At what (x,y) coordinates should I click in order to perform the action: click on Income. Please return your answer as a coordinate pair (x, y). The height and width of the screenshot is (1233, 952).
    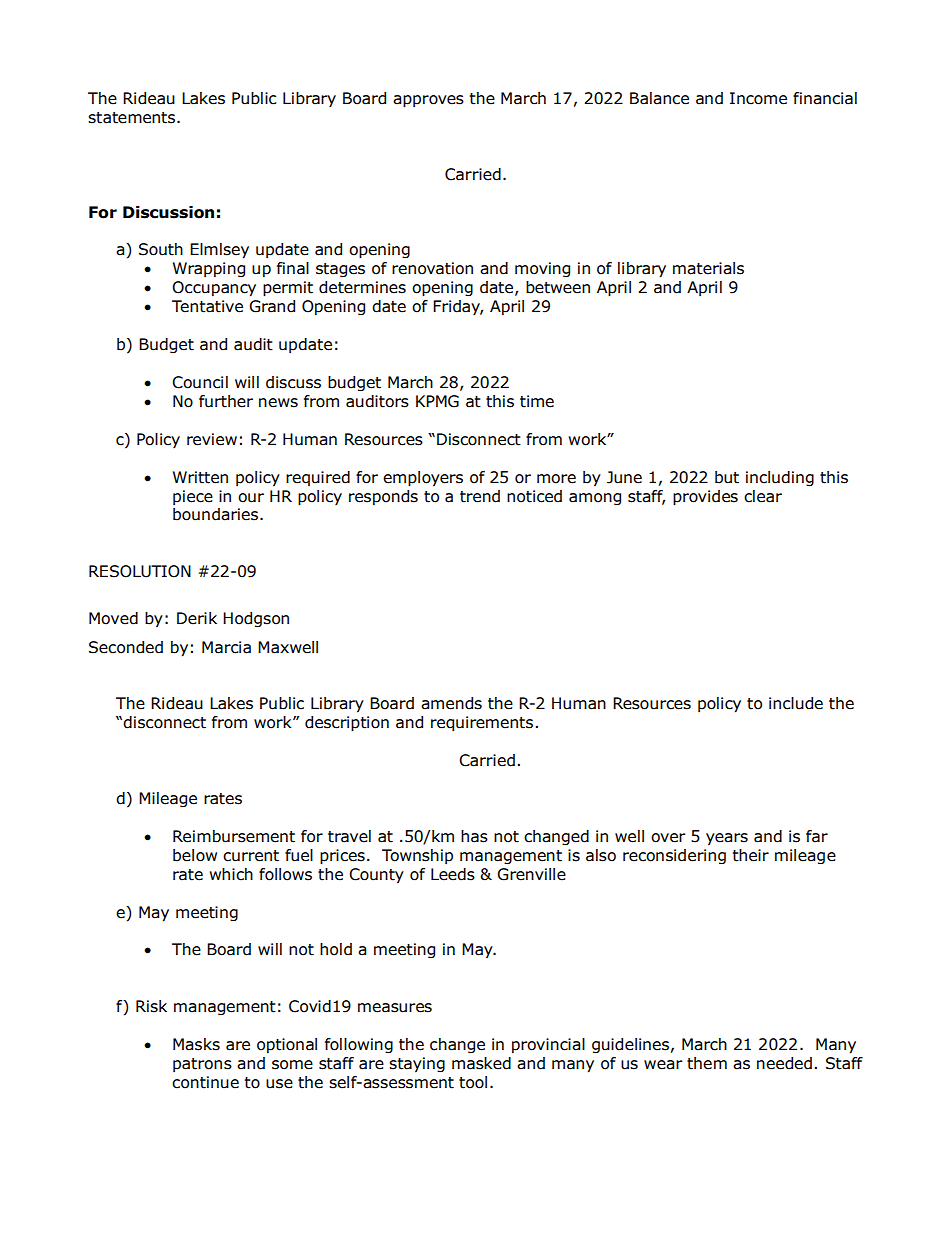
    Looking at the image, I should click on (758, 98).
